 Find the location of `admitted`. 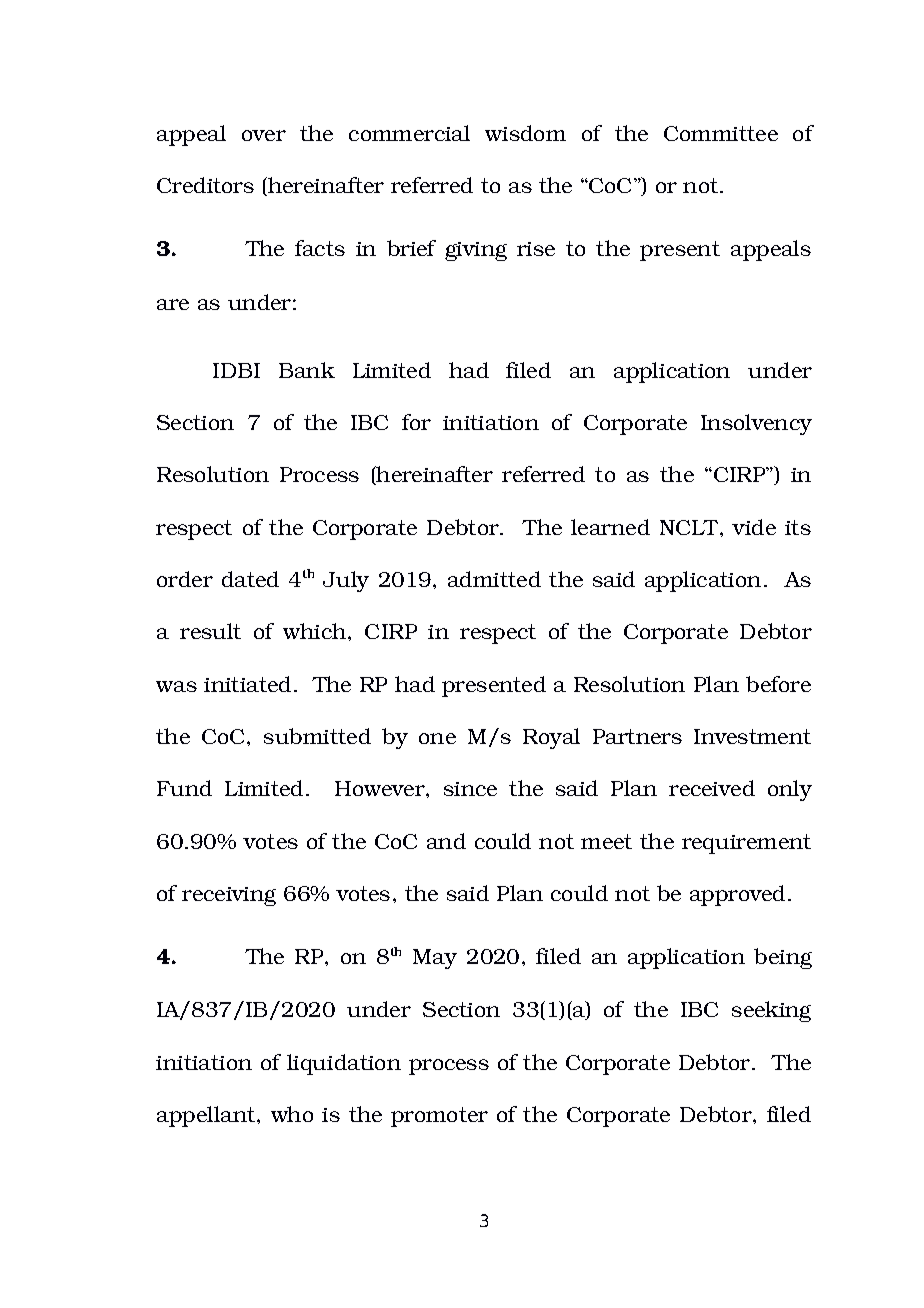

admitted is located at coordinates (494, 579).
